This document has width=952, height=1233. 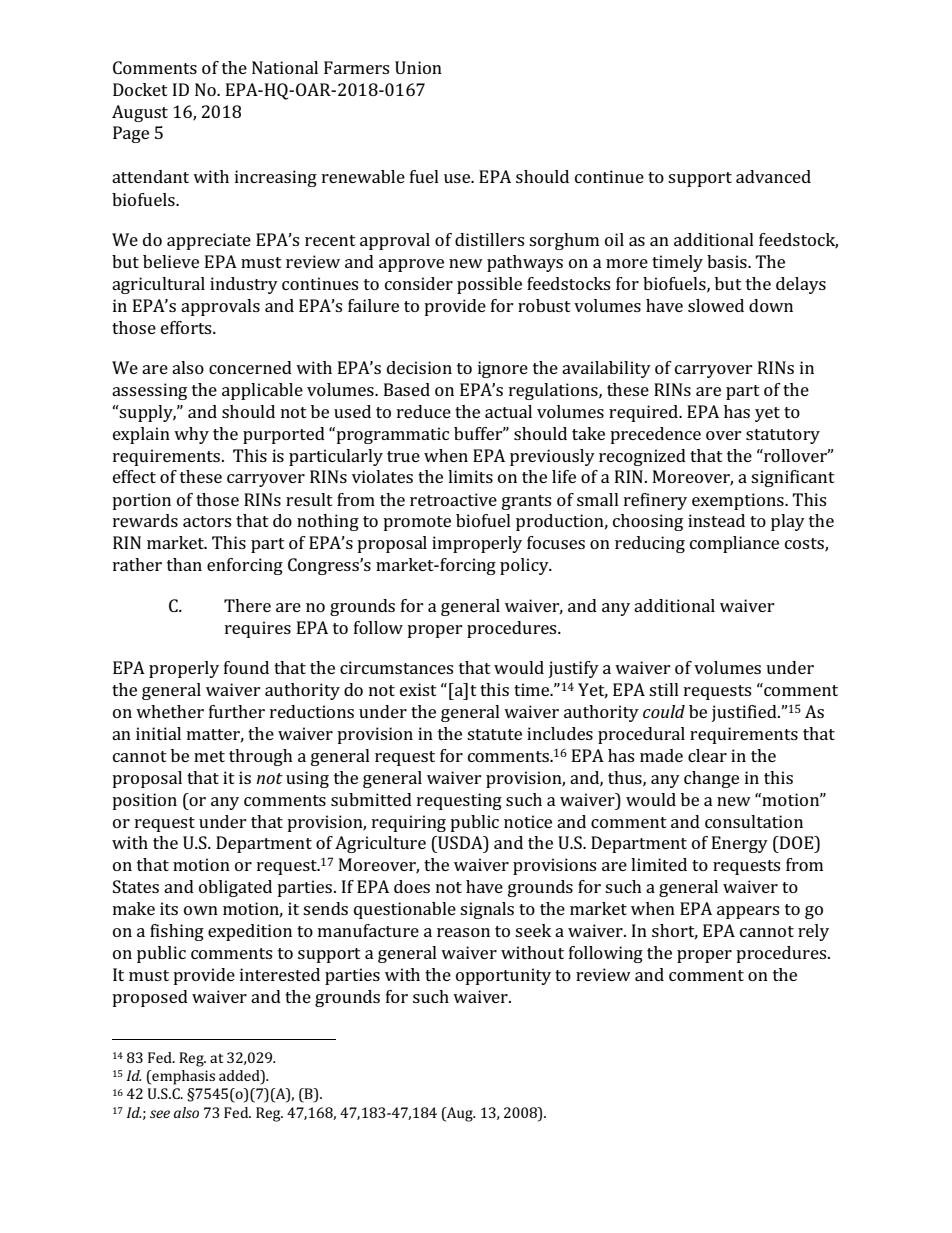 I want to click on Union, so click(x=418, y=67).
